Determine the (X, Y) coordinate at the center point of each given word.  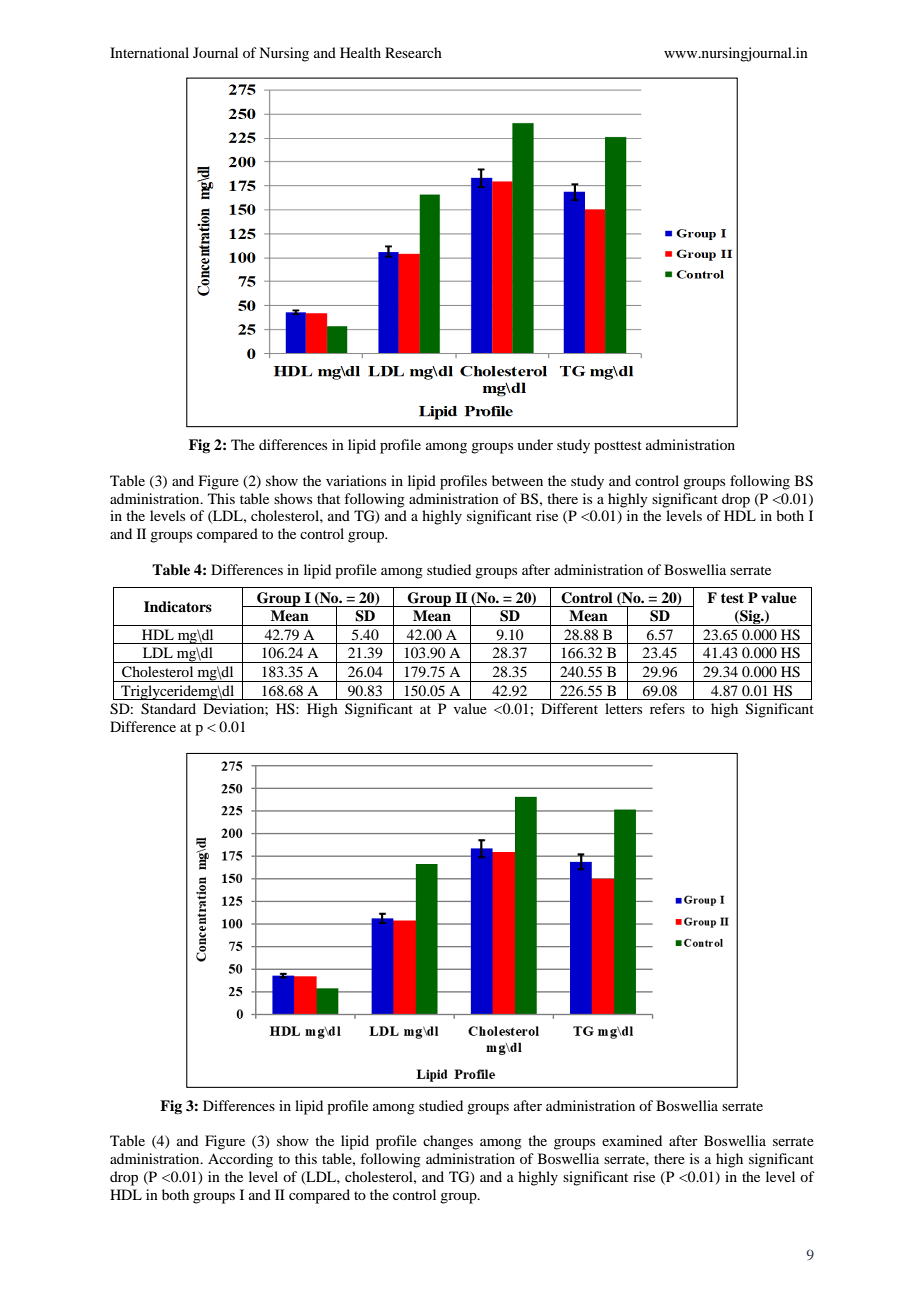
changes (448, 1142)
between (517, 480)
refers (667, 708)
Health (360, 52)
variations (356, 480)
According (240, 1160)
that (328, 498)
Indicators (178, 606)
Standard (168, 709)
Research (413, 52)
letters (623, 708)
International (149, 52)
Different (569, 708)
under (535, 444)
